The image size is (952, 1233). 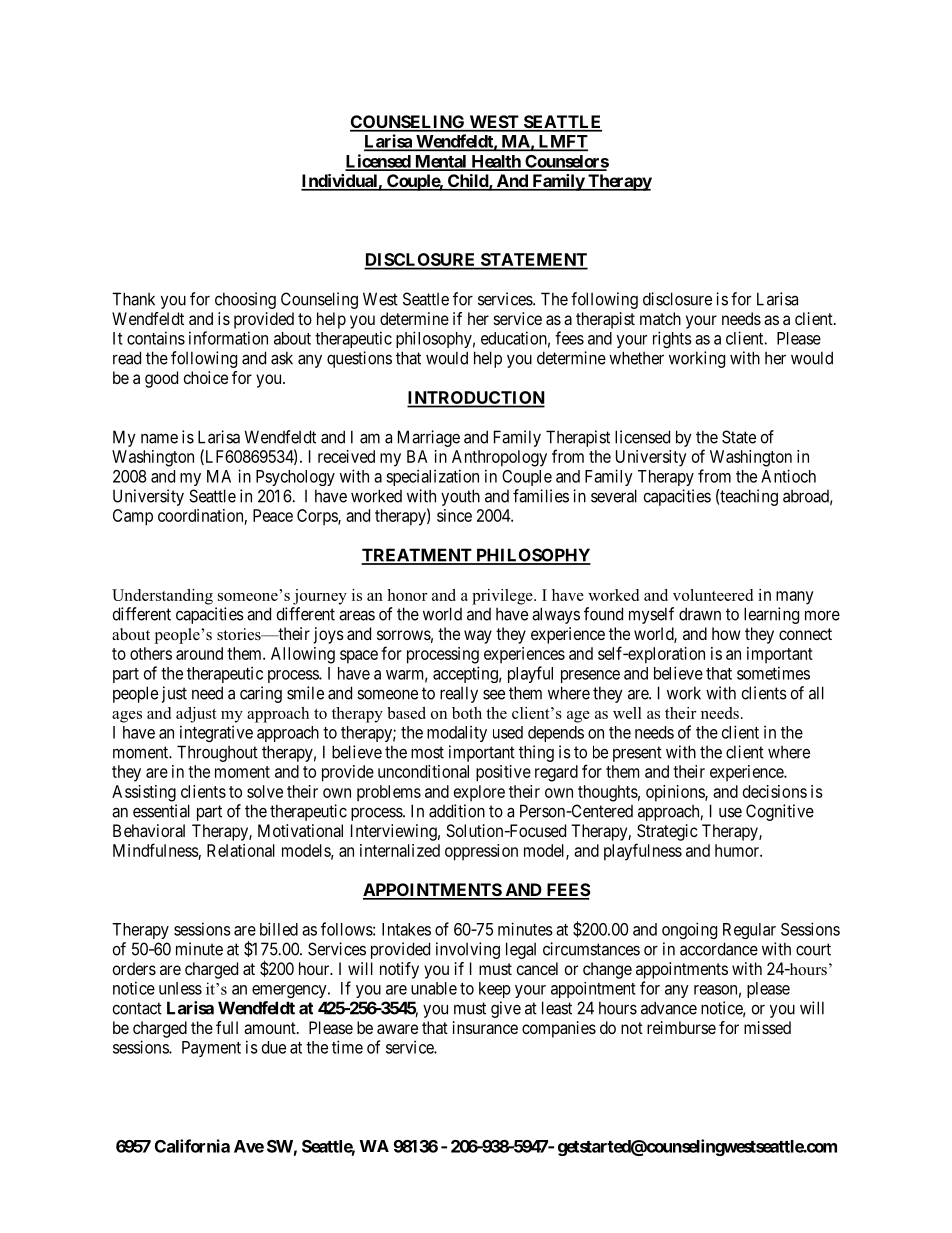 What do you see at coordinates (459, 694) in the document?
I see `really` at bounding box center [459, 694].
